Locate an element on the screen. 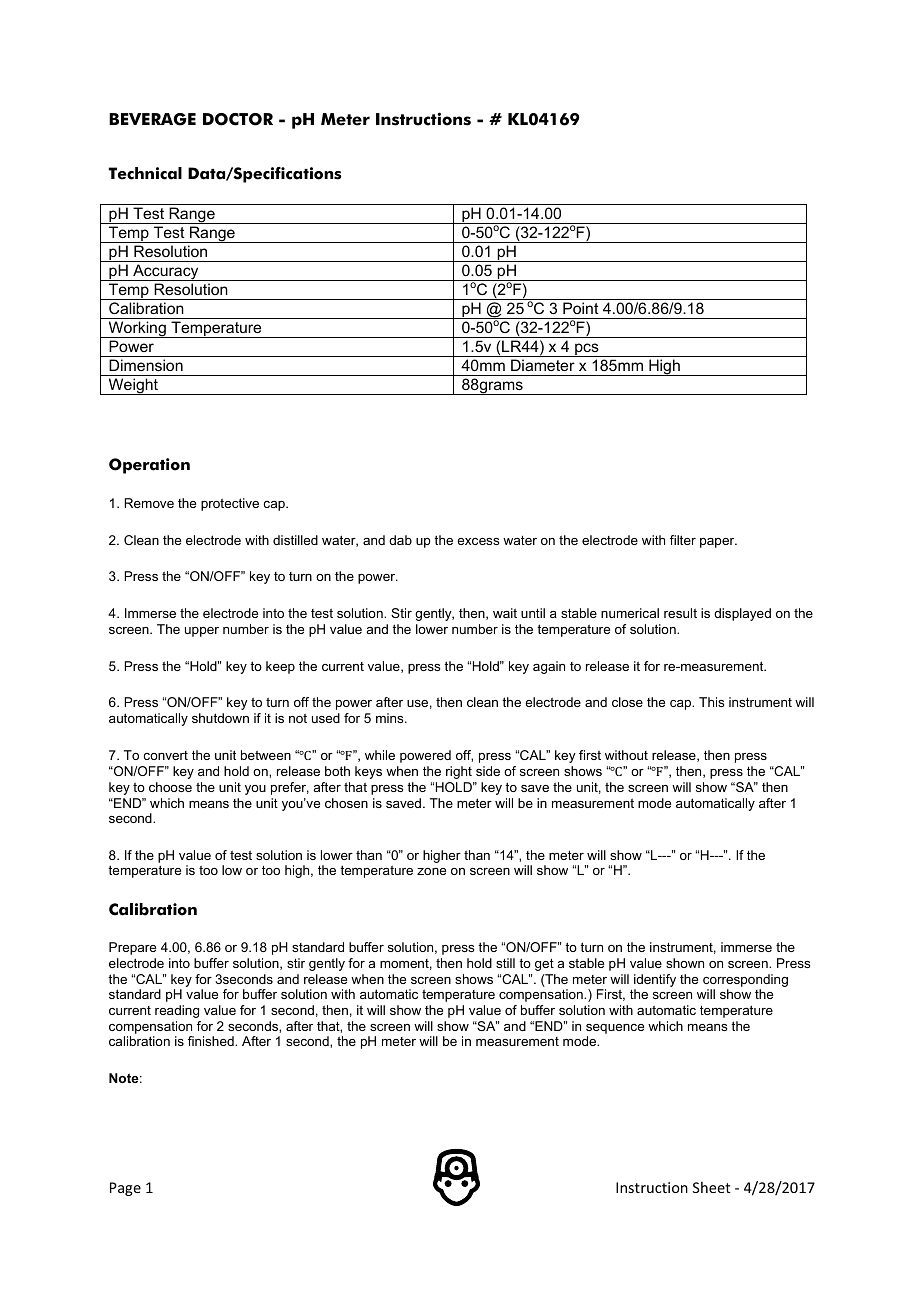  paper is located at coordinates (718, 543).
